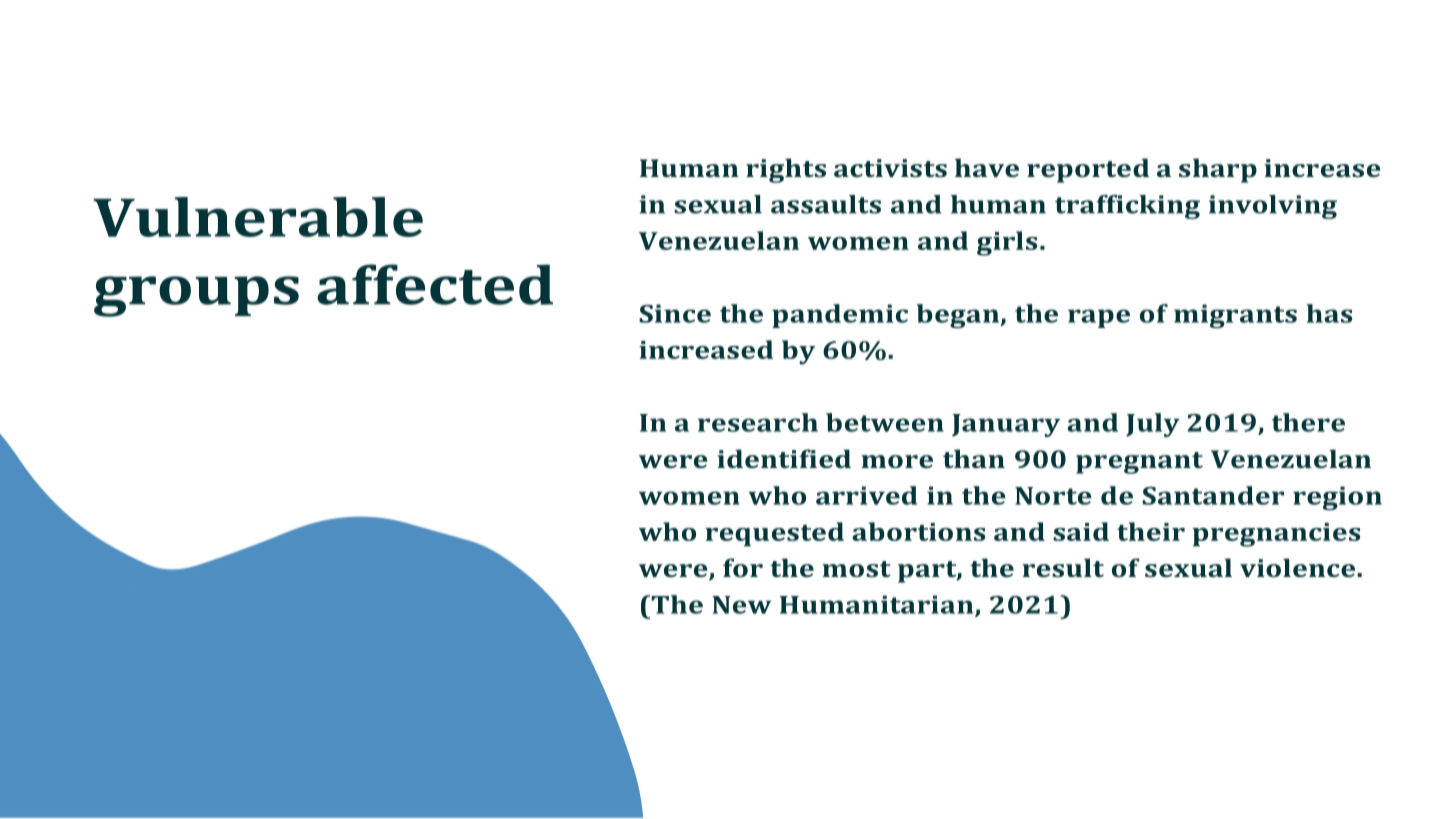 The width and height of the image is (1456, 819). What do you see at coordinates (1213, 495) in the image?
I see `Santander` at bounding box center [1213, 495].
